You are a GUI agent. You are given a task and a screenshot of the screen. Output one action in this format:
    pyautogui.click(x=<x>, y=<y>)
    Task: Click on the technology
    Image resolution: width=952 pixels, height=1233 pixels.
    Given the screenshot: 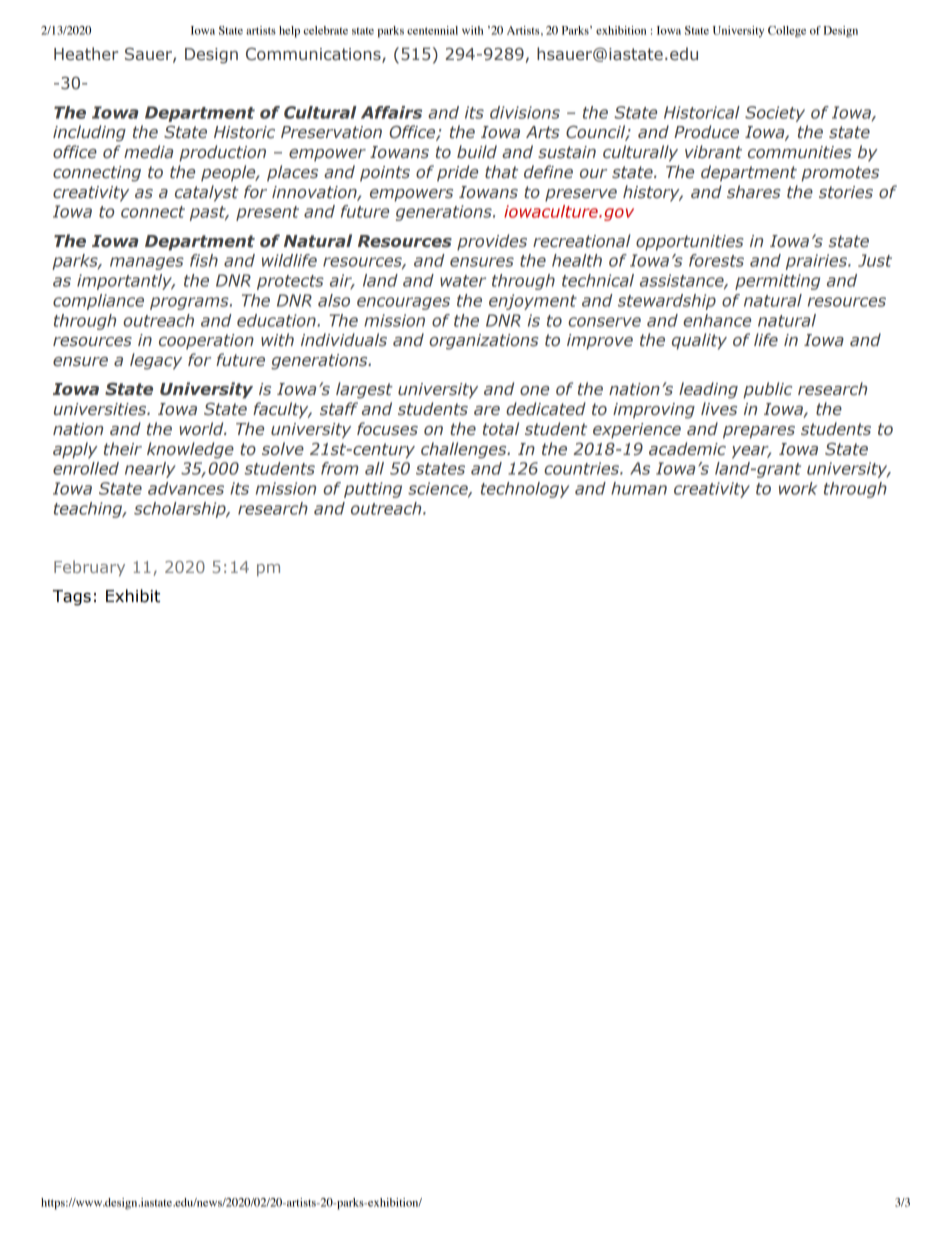 What is the action you would take?
    pyautogui.click(x=525, y=490)
